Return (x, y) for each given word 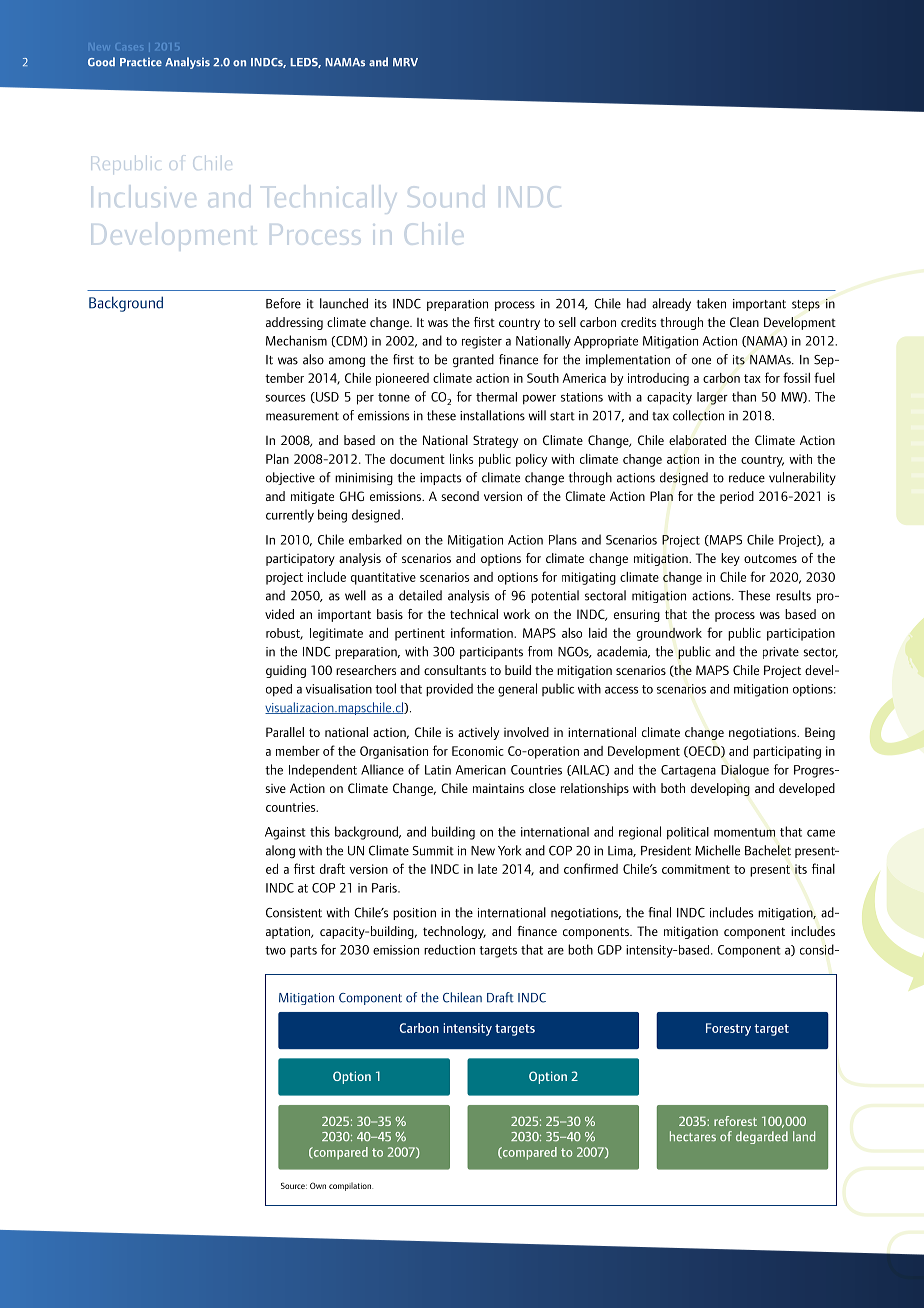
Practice (141, 62)
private (781, 653)
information (483, 632)
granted (473, 360)
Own (318, 1185)
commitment (696, 869)
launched (344, 303)
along (280, 851)
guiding (286, 671)
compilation (351, 1186)
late (487, 869)
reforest (735, 1121)
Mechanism (296, 340)
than (744, 396)
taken (711, 303)
